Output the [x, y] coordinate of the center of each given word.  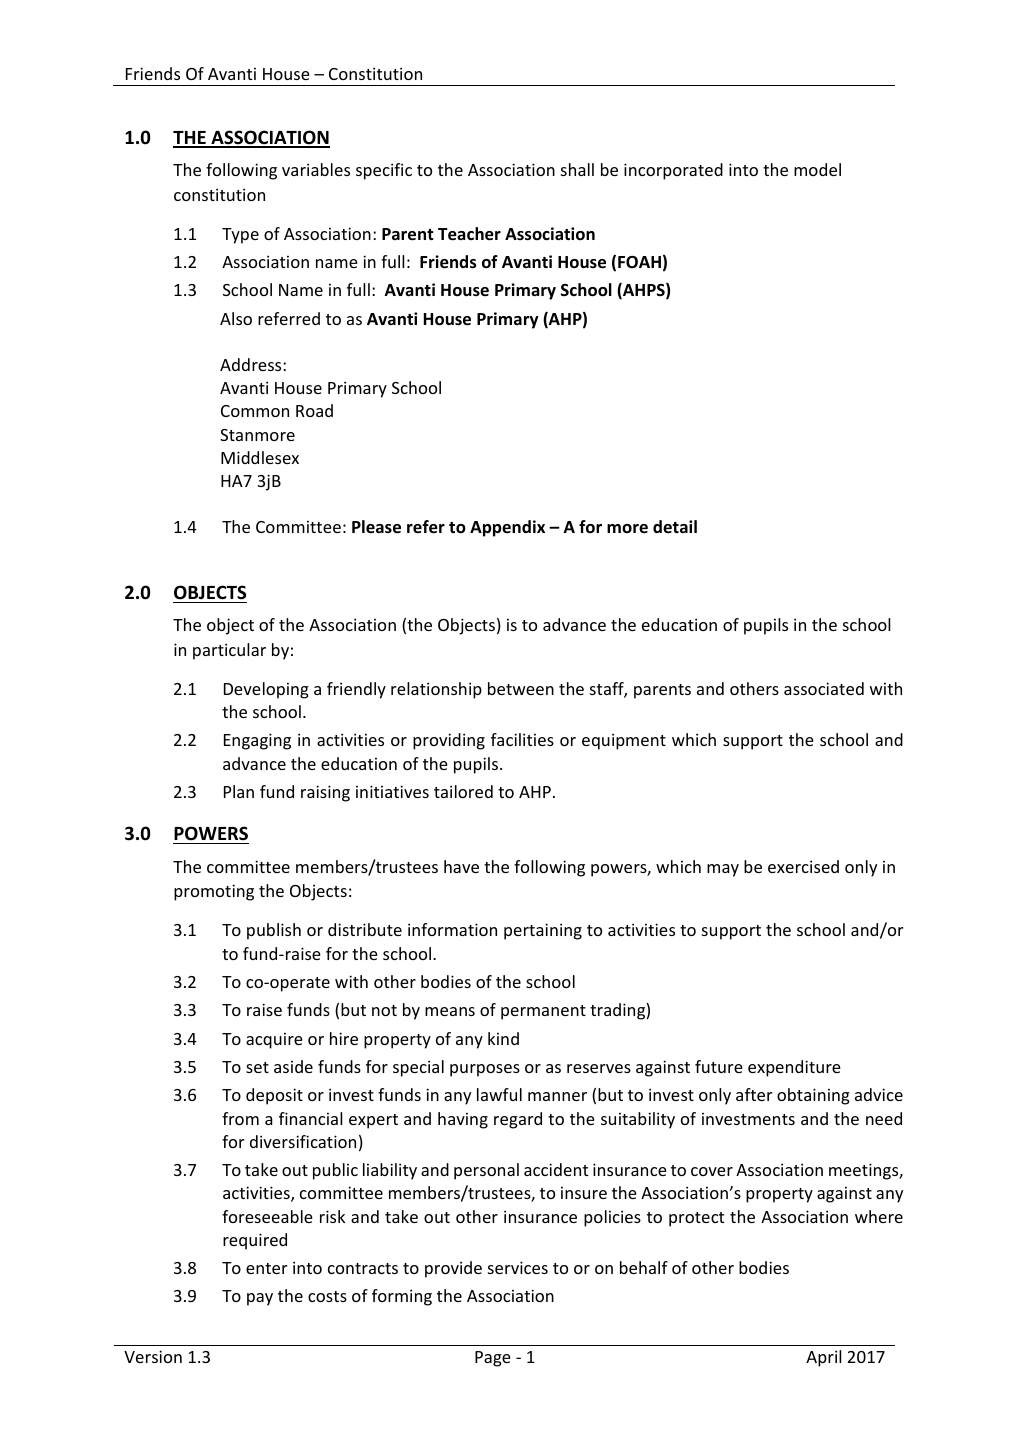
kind [503, 1038]
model [817, 169]
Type [240, 236]
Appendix [507, 528]
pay [260, 1299]
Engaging [257, 741]
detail [675, 527]
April [824, 1358]
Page [493, 1359]
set [257, 1067]
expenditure [794, 1068]
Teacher [469, 234]
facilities [522, 739]
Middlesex [260, 457]
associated [824, 688]
